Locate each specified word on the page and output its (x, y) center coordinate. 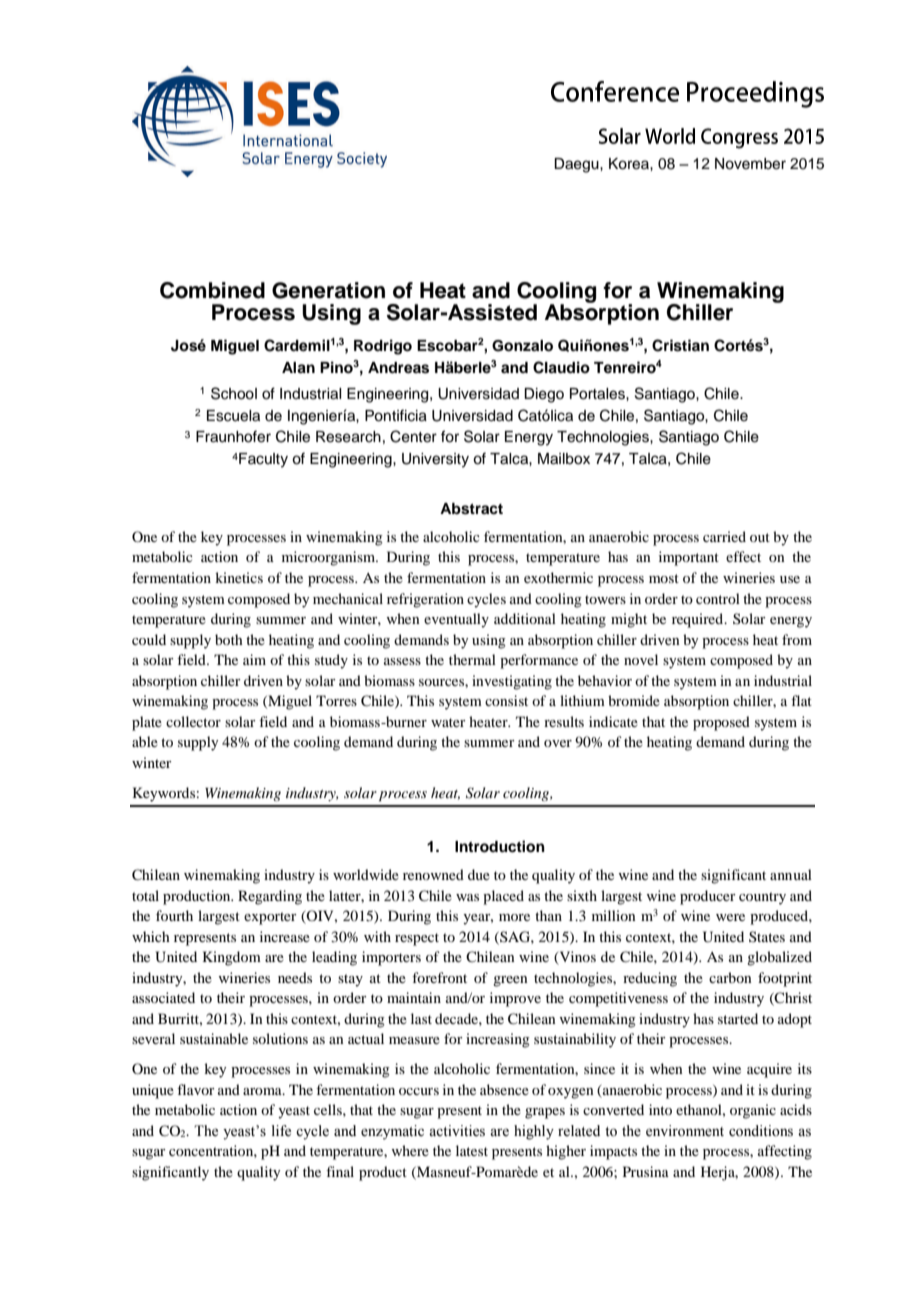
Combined (212, 290)
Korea (630, 164)
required (698, 620)
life (281, 1131)
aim (254, 659)
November (750, 164)
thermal (472, 659)
